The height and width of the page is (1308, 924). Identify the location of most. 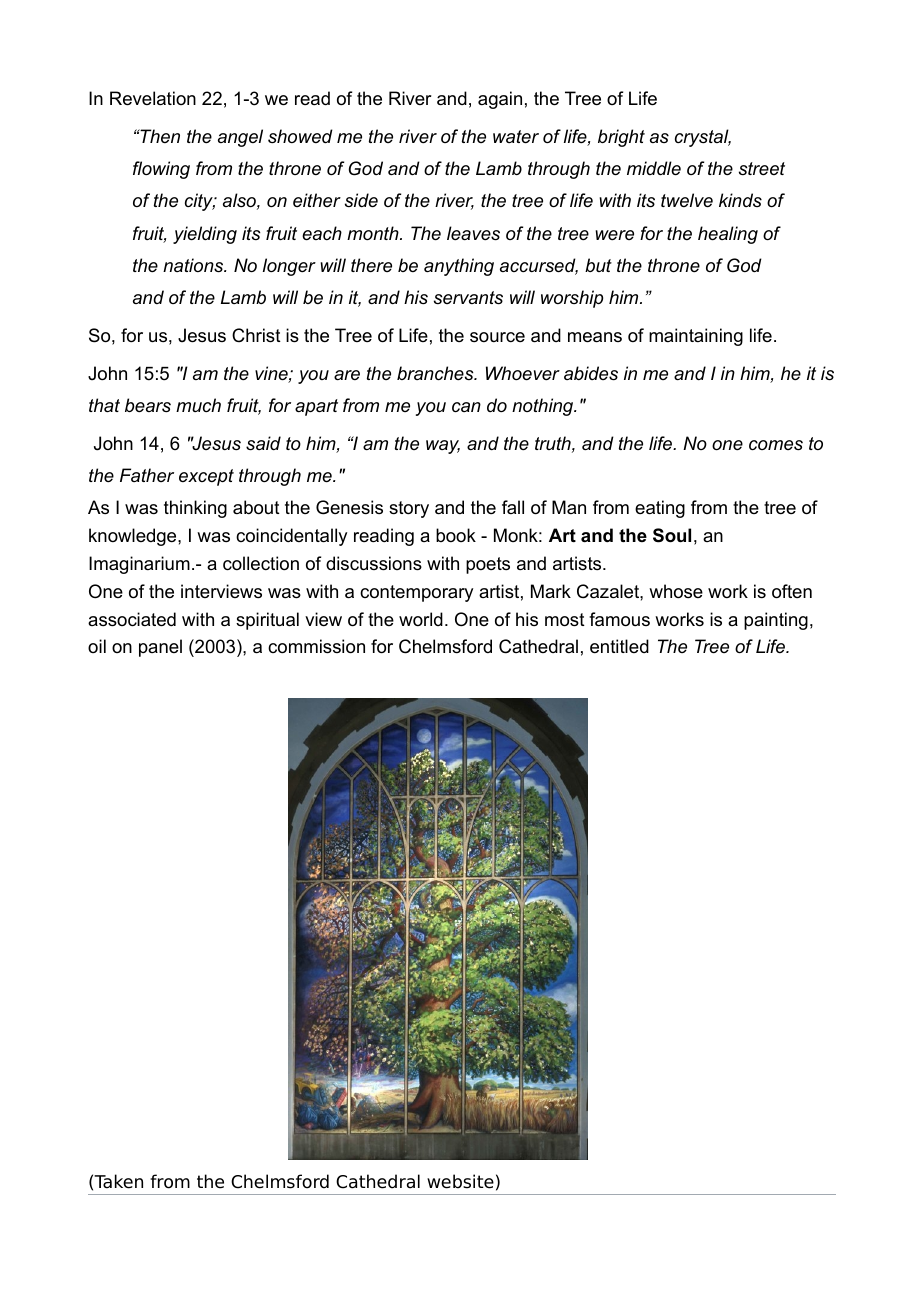
(565, 620).
